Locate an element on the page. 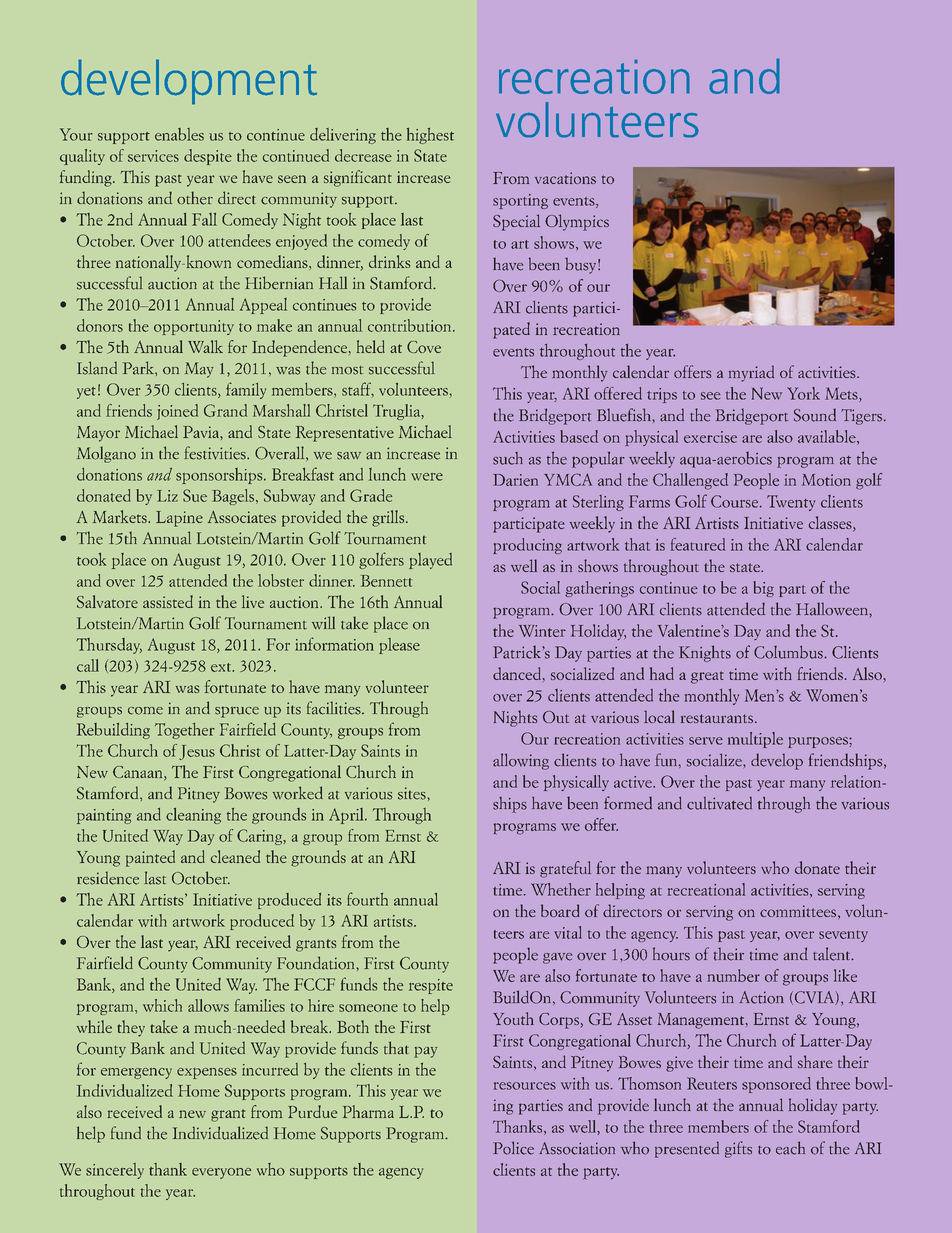 Image resolution: width=952 pixels, height=1233 pixels. everyone is located at coordinates (221, 1173).
